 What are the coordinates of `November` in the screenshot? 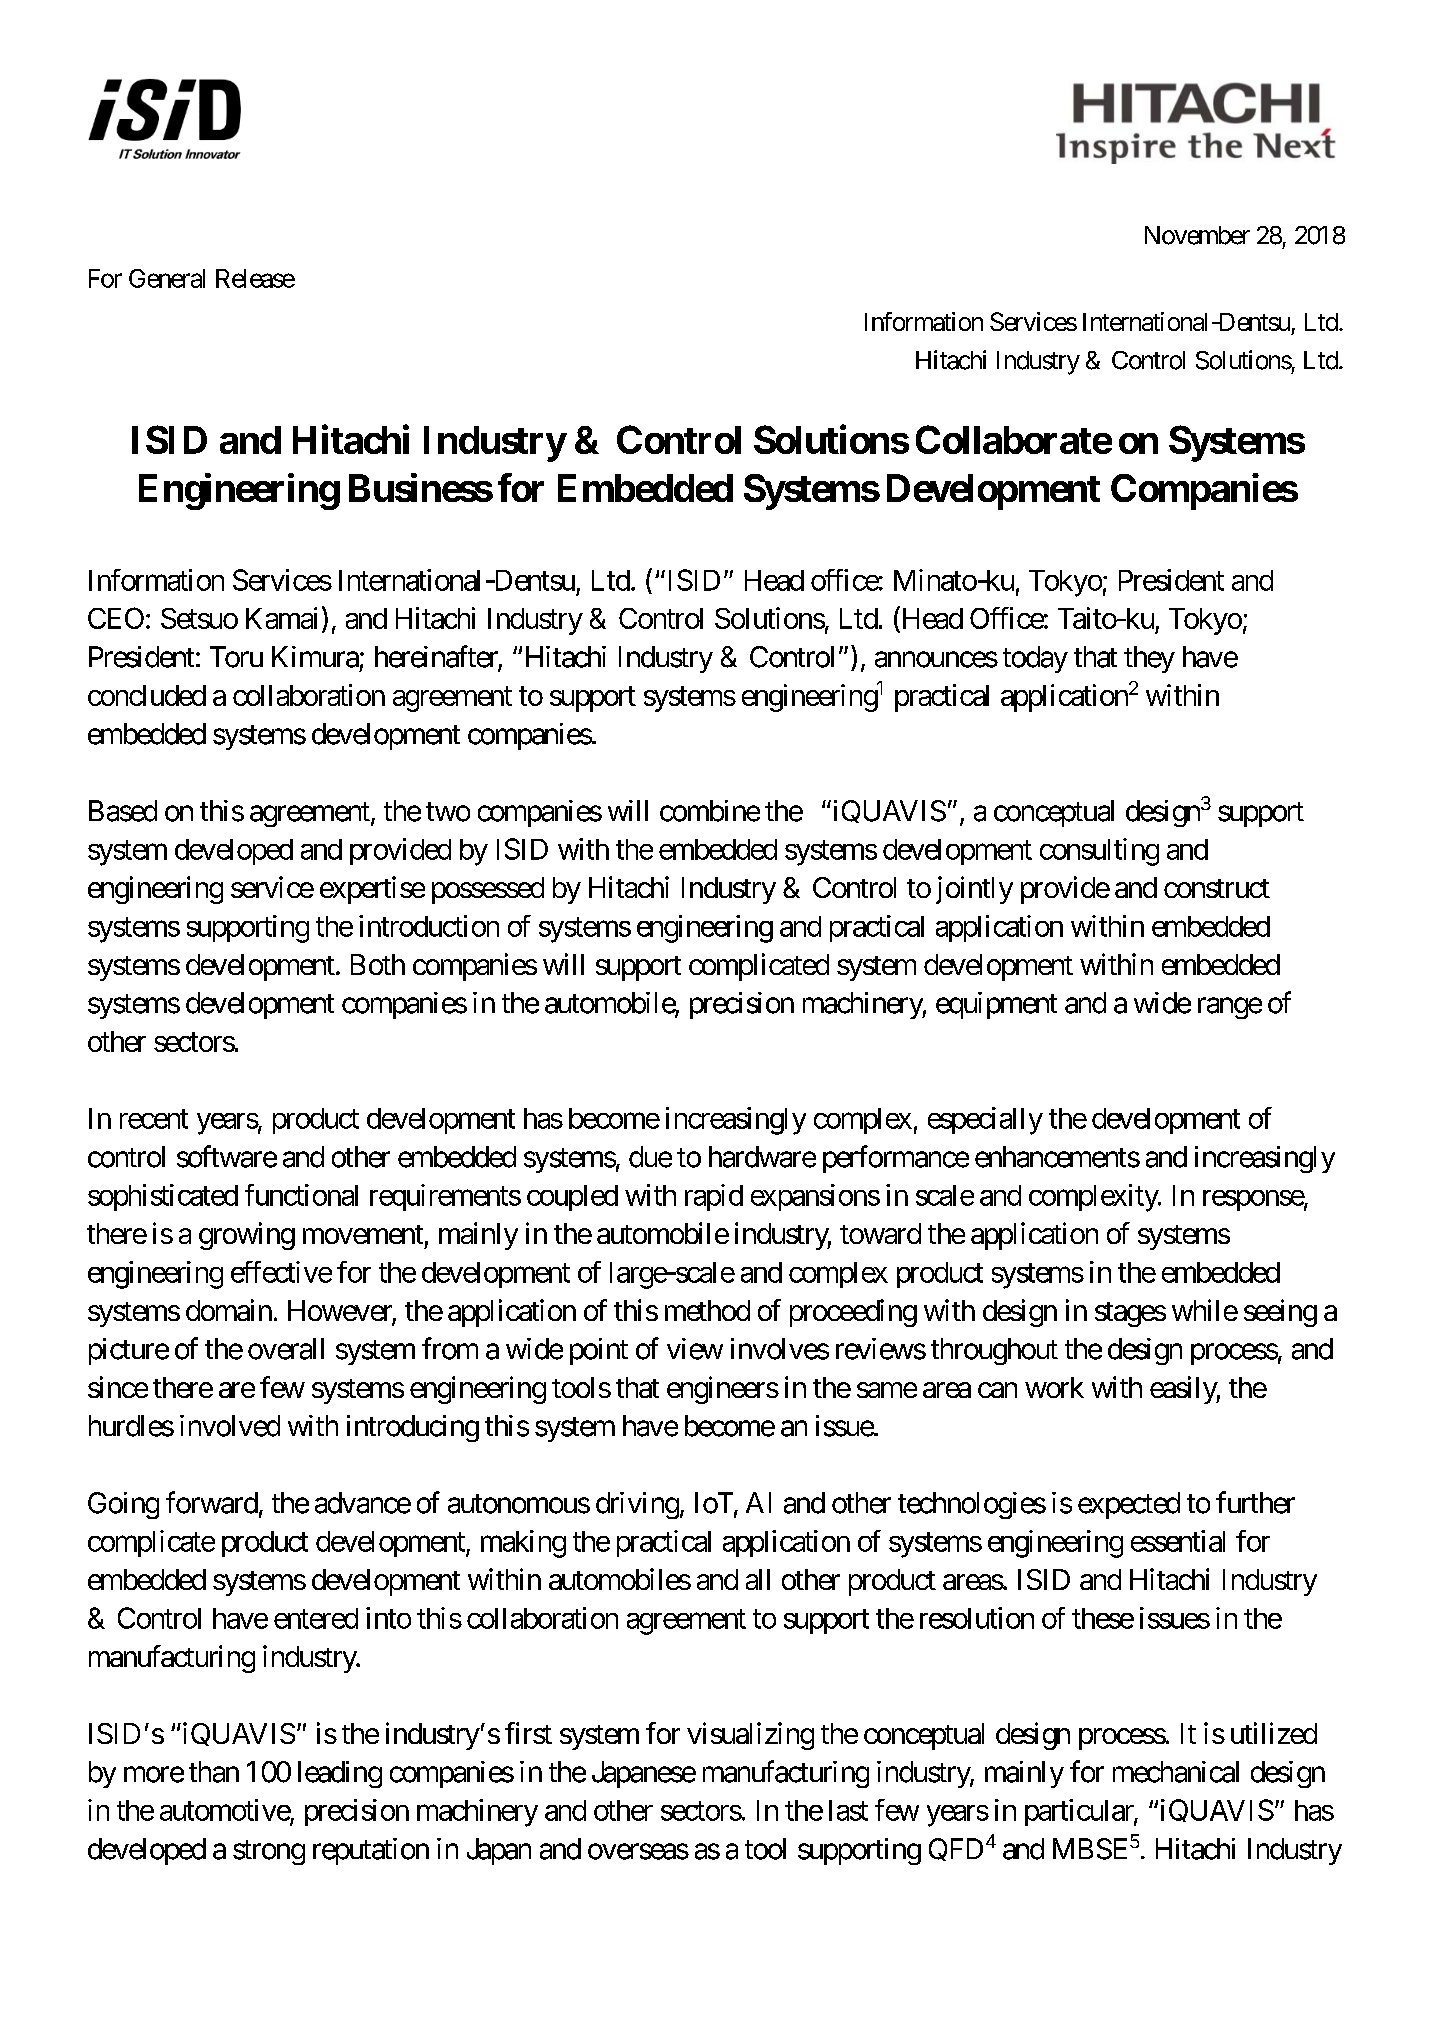 It's located at (1197, 235).
